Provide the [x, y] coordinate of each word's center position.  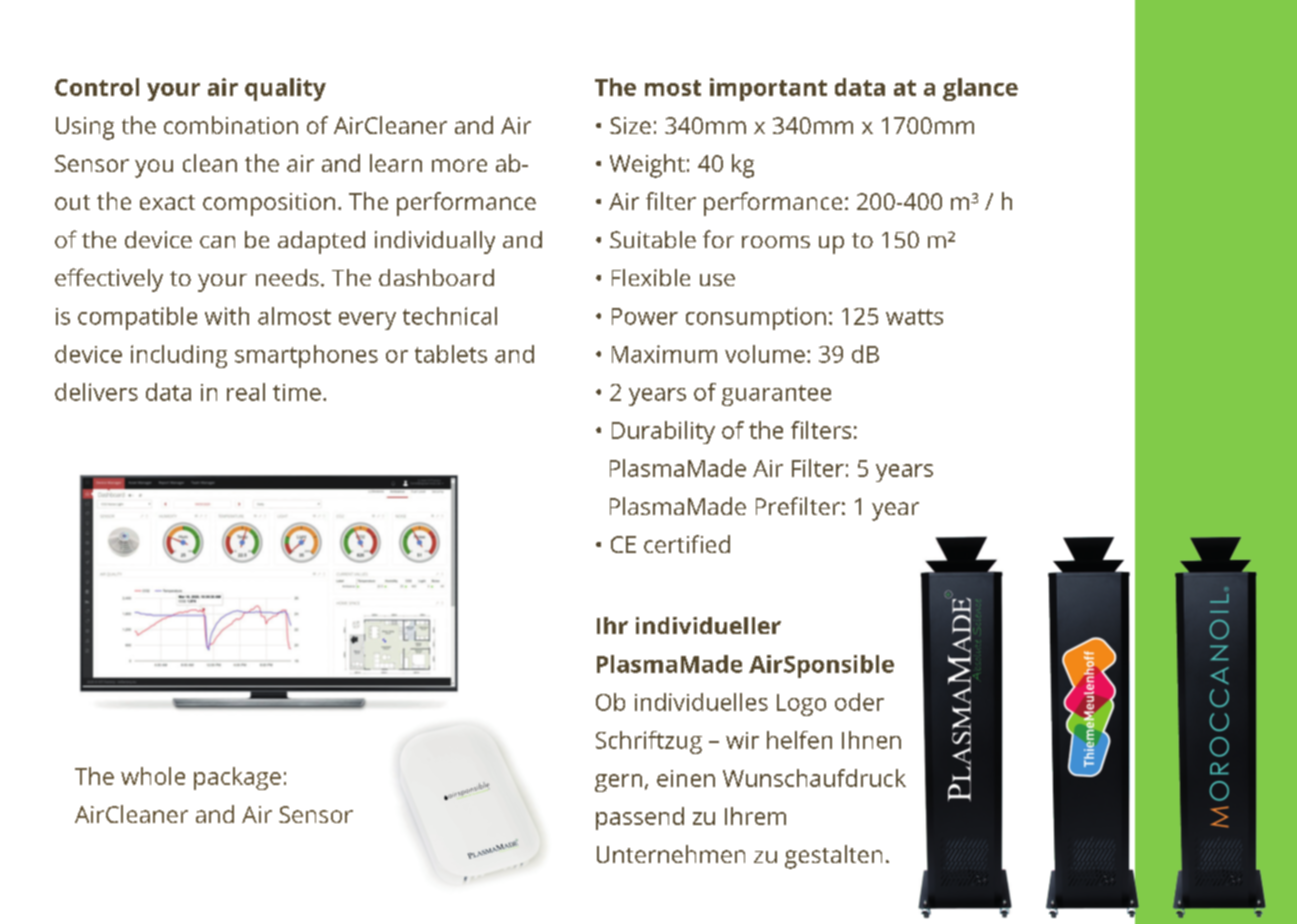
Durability [663, 432]
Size [630, 125]
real [246, 392]
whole [153, 776]
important [768, 89]
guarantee [776, 395]
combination [231, 125]
